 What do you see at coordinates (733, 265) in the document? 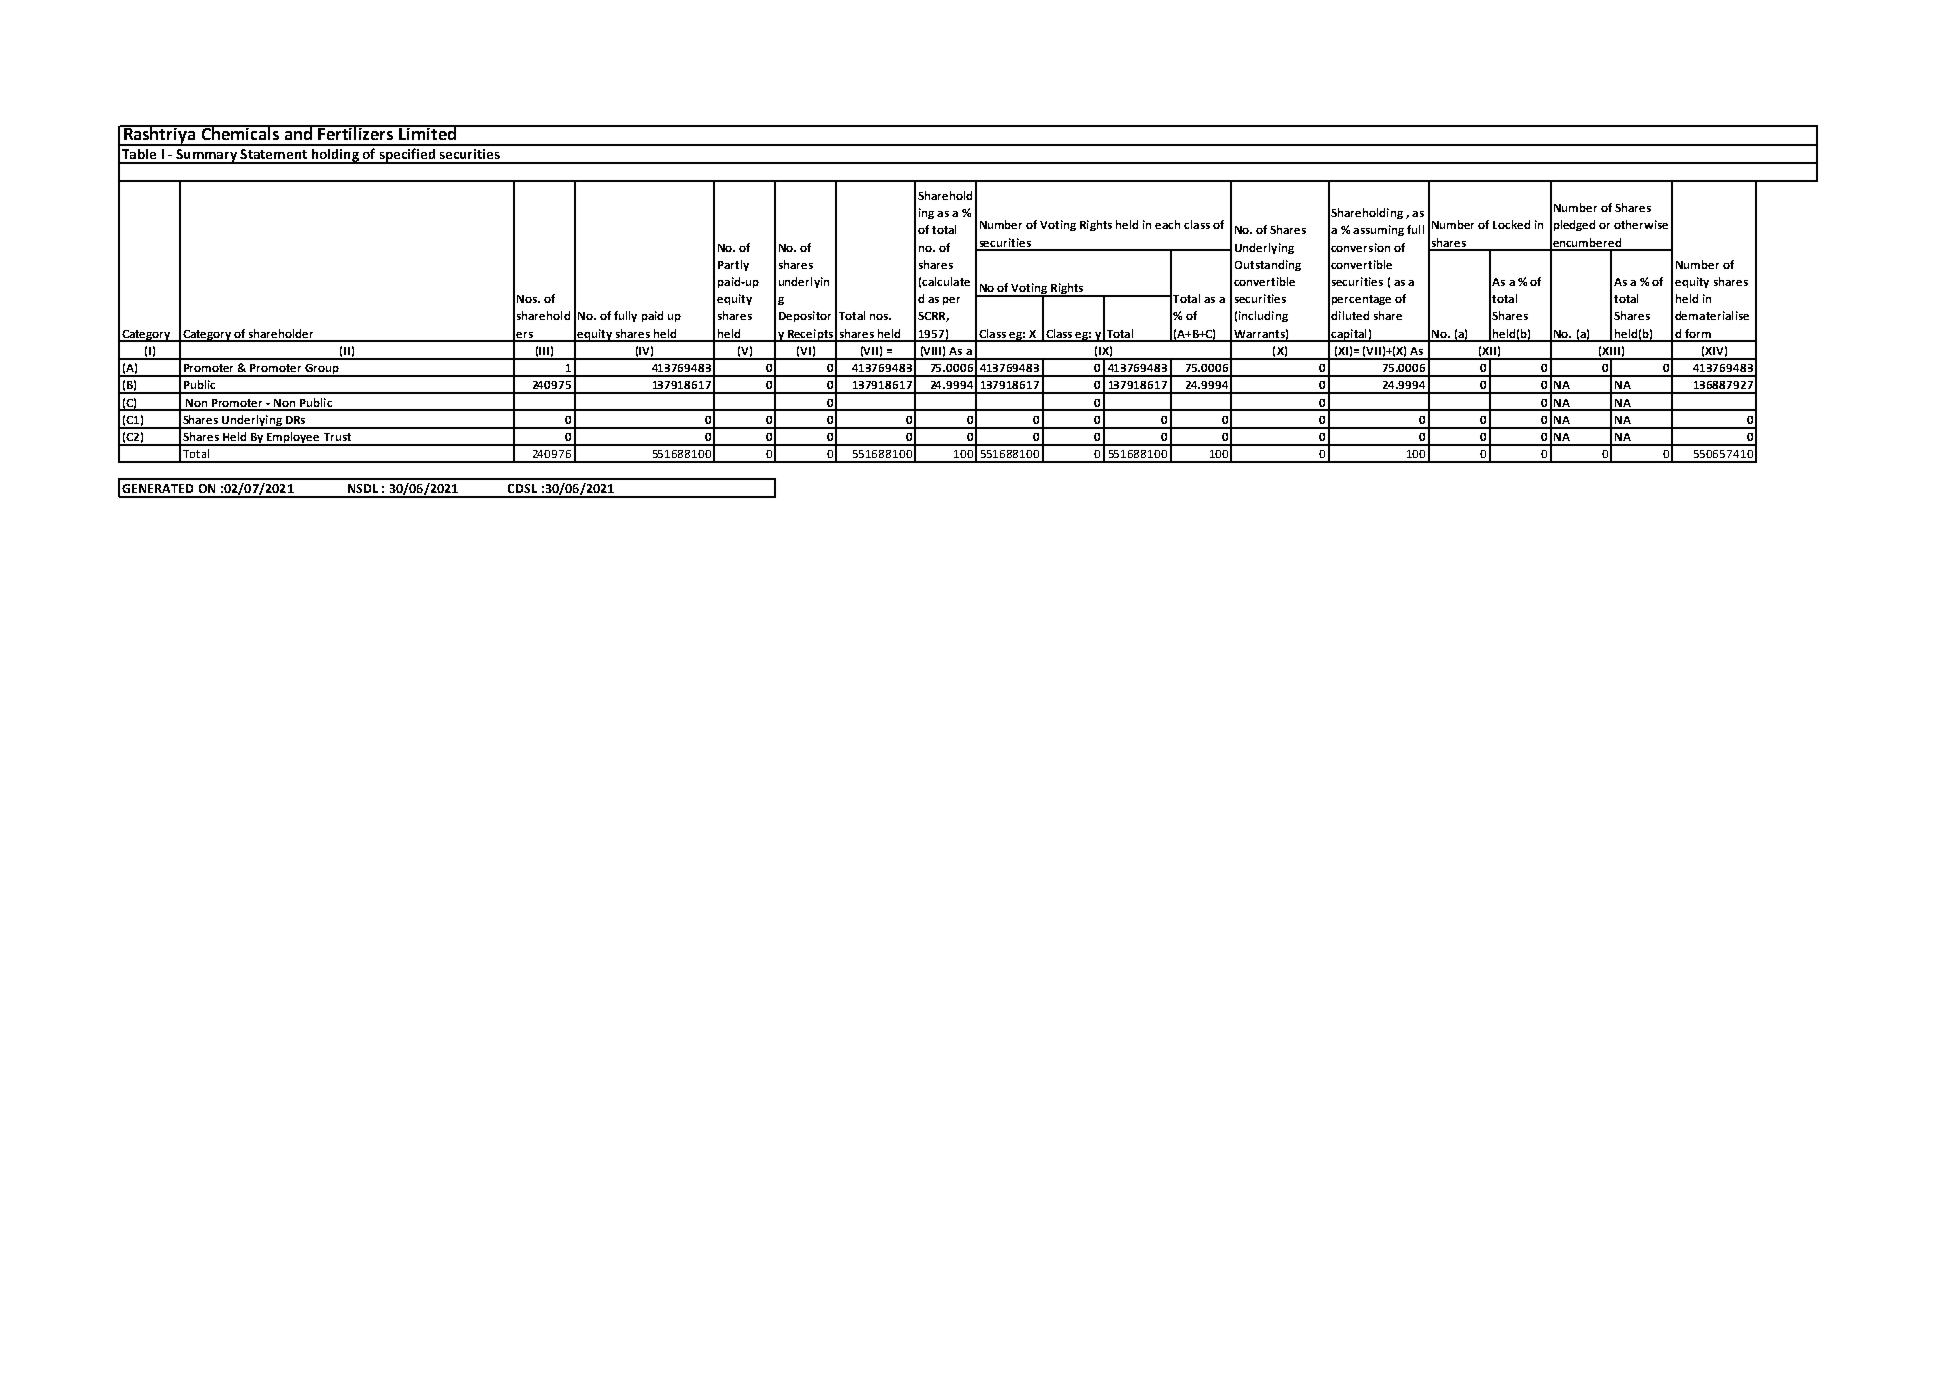
I see `Partly` at bounding box center [733, 265].
